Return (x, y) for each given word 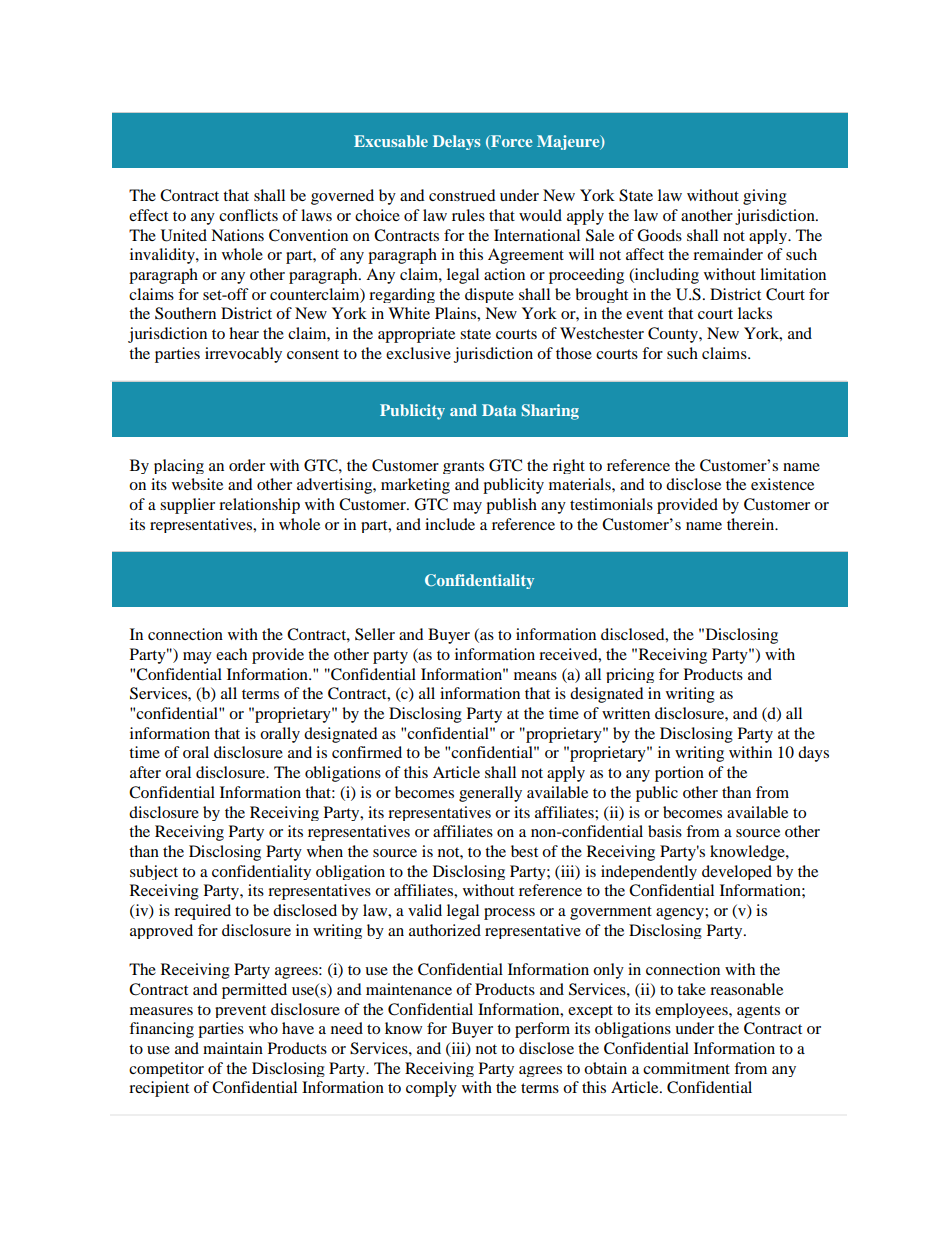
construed (462, 195)
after (145, 772)
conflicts (248, 215)
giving (765, 197)
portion (679, 774)
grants (463, 467)
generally (490, 794)
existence (782, 484)
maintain (233, 1048)
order (247, 465)
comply (431, 1089)
